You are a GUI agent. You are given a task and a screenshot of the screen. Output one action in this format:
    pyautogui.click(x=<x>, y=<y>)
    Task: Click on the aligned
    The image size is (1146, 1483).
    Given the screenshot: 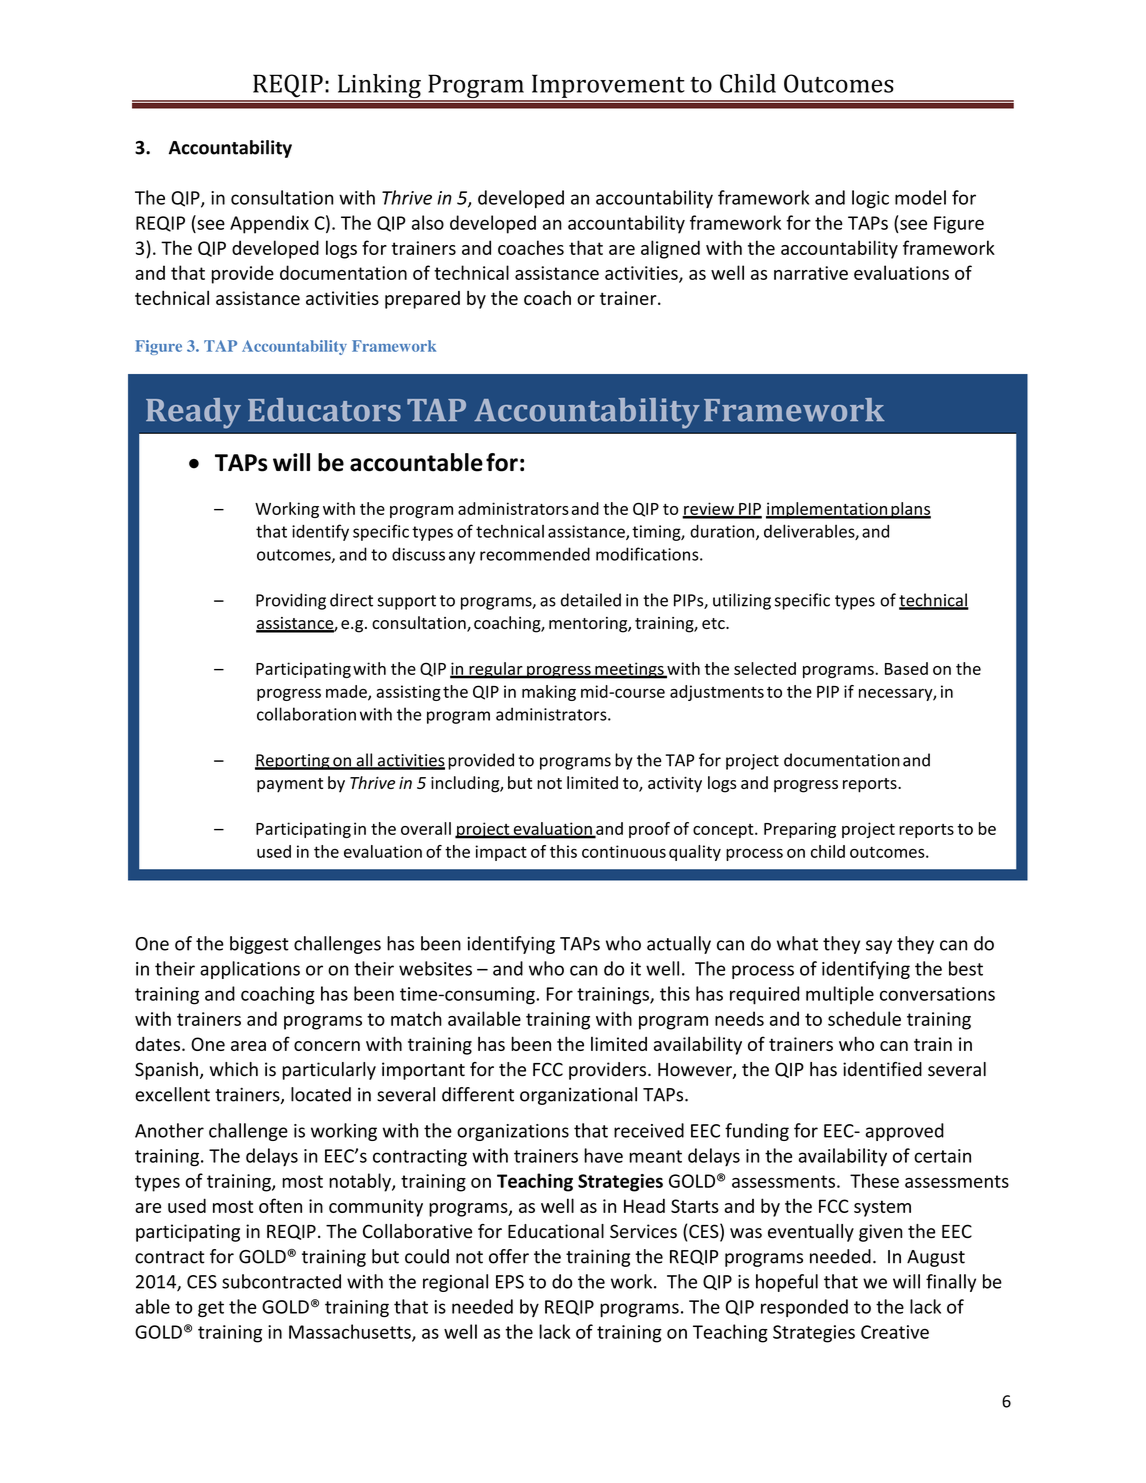 What is the action you would take?
    pyautogui.click(x=670, y=249)
